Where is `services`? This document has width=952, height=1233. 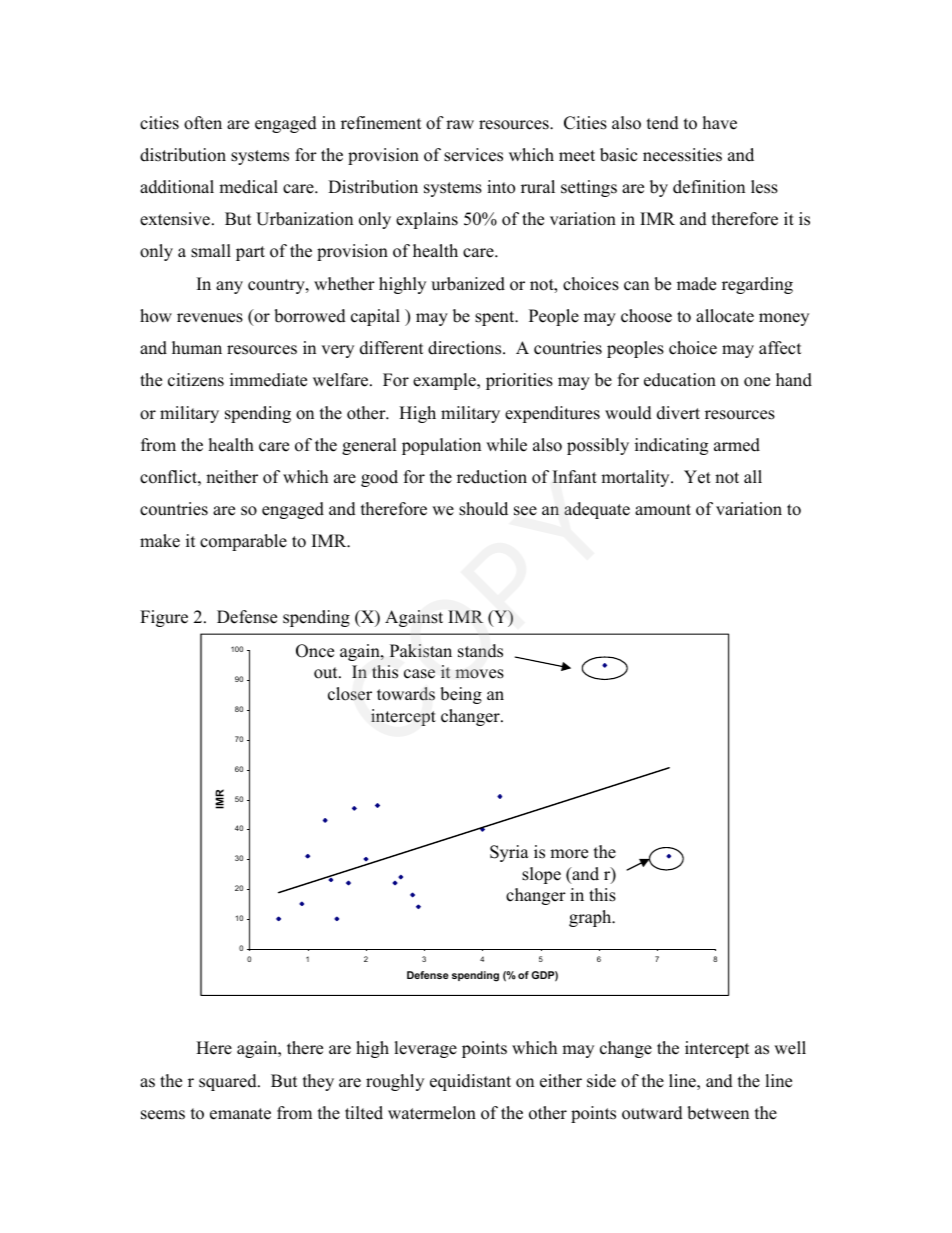
services is located at coordinates (473, 155).
